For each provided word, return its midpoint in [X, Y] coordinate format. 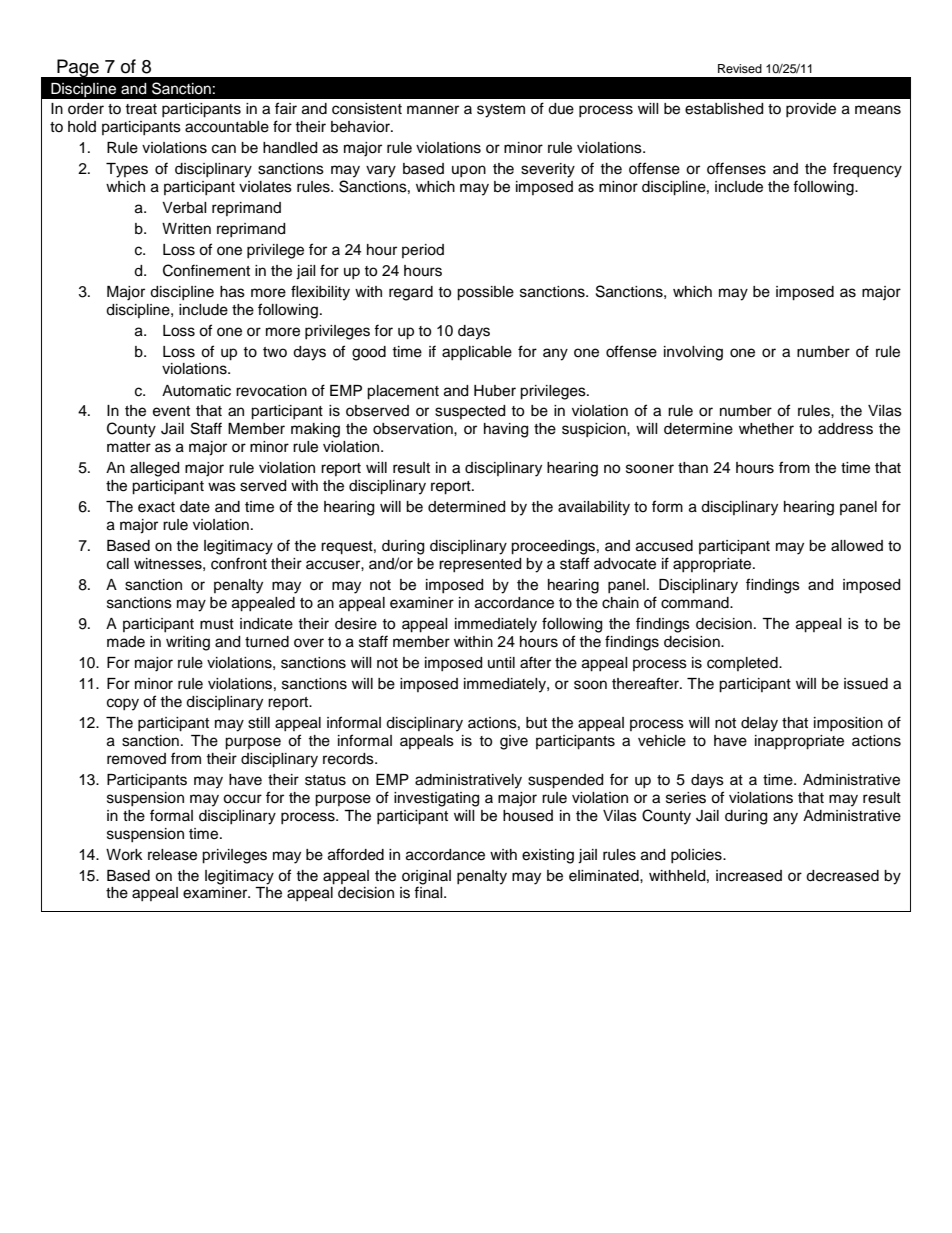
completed [743, 664]
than [693, 468]
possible [485, 293]
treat [141, 109]
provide [811, 110]
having [506, 430]
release [172, 855]
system [501, 111]
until [501, 662]
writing [188, 643]
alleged [154, 469]
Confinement [206, 270]
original [426, 877]
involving [693, 353]
